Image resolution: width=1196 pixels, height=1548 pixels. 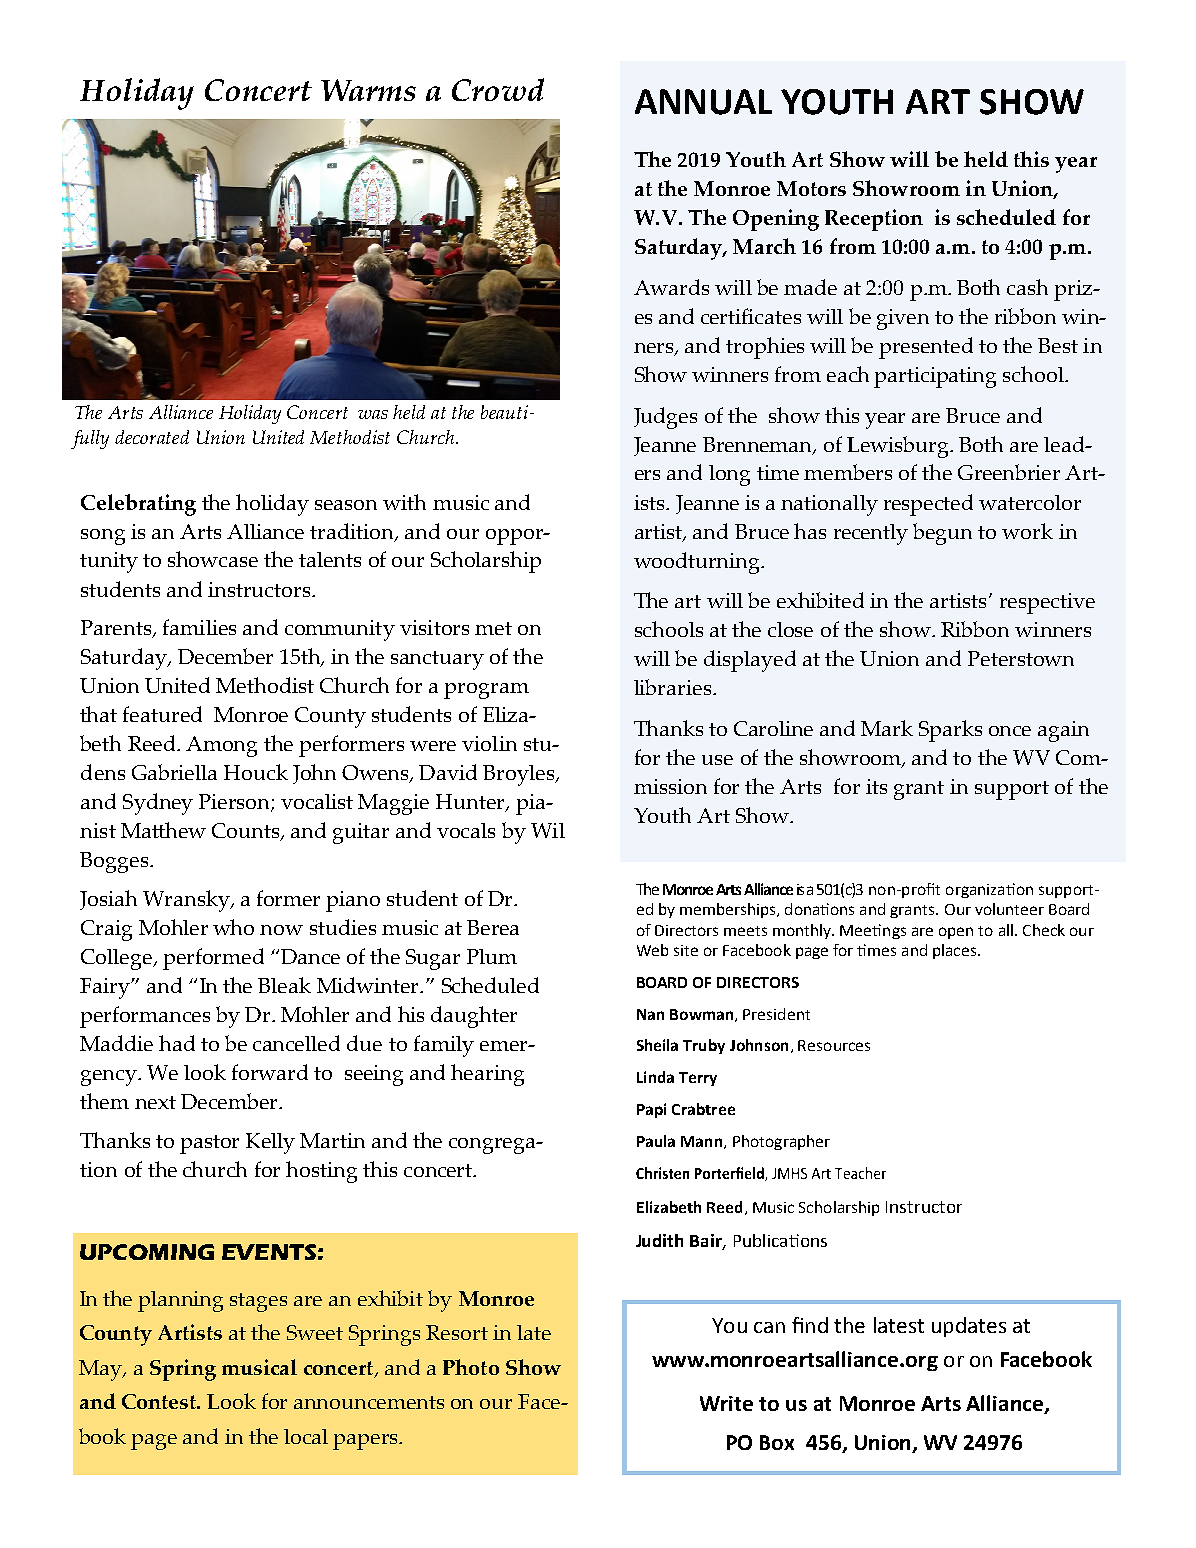 I want to click on Celebrating, so click(x=138, y=505).
